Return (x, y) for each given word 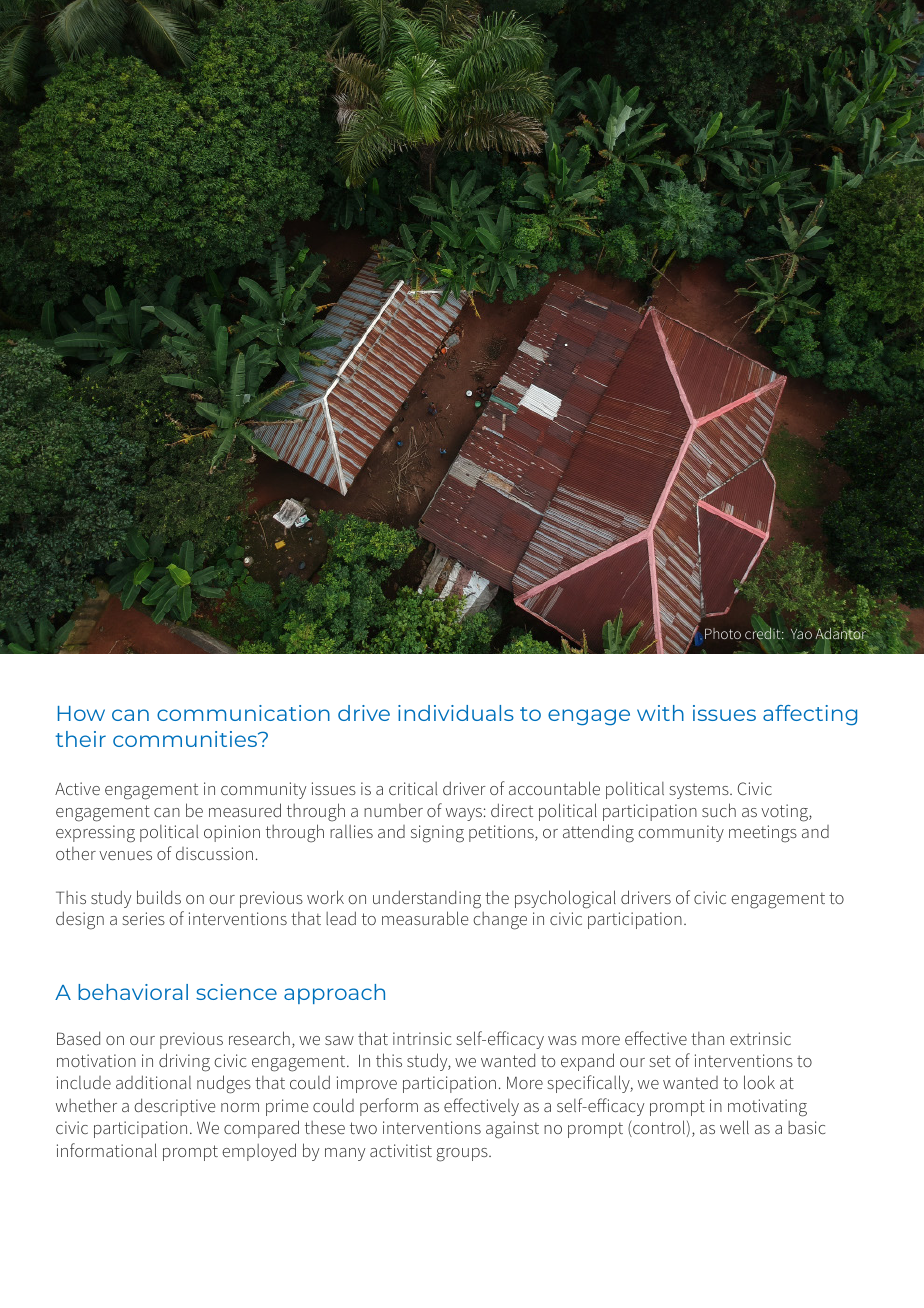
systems (700, 791)
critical (413, 788)
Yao (801, 634)
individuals (456, 713)
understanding (427, 899)
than (707, 1038)
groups (463, 1155)
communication (243, 713)
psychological (565, 899)
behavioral (133, 992)
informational (107, 1150)
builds (159, 897)
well (734, 1127)
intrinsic (422, 1038)
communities (186, 739)
